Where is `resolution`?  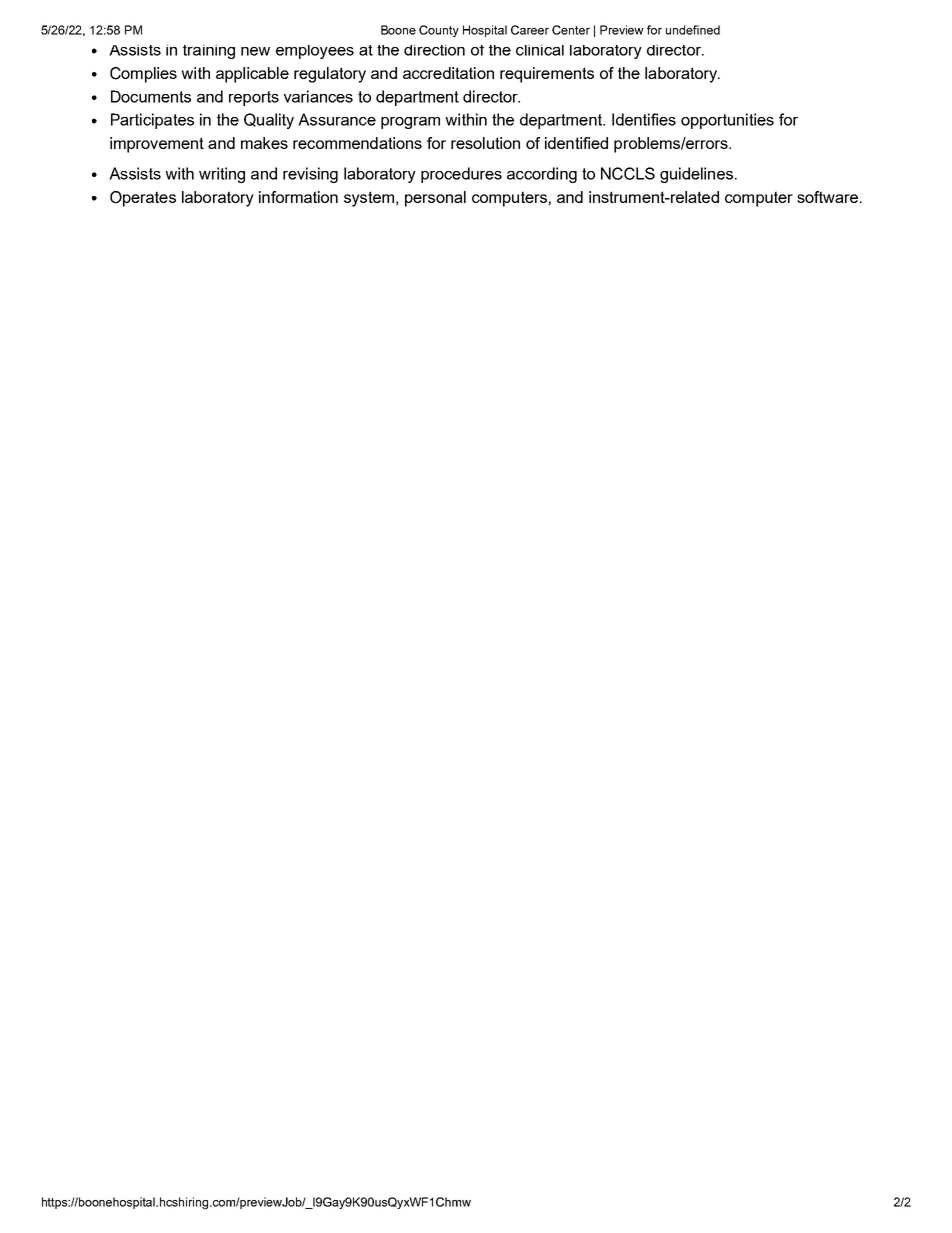 resolution is located at coordinates (485, 143).
